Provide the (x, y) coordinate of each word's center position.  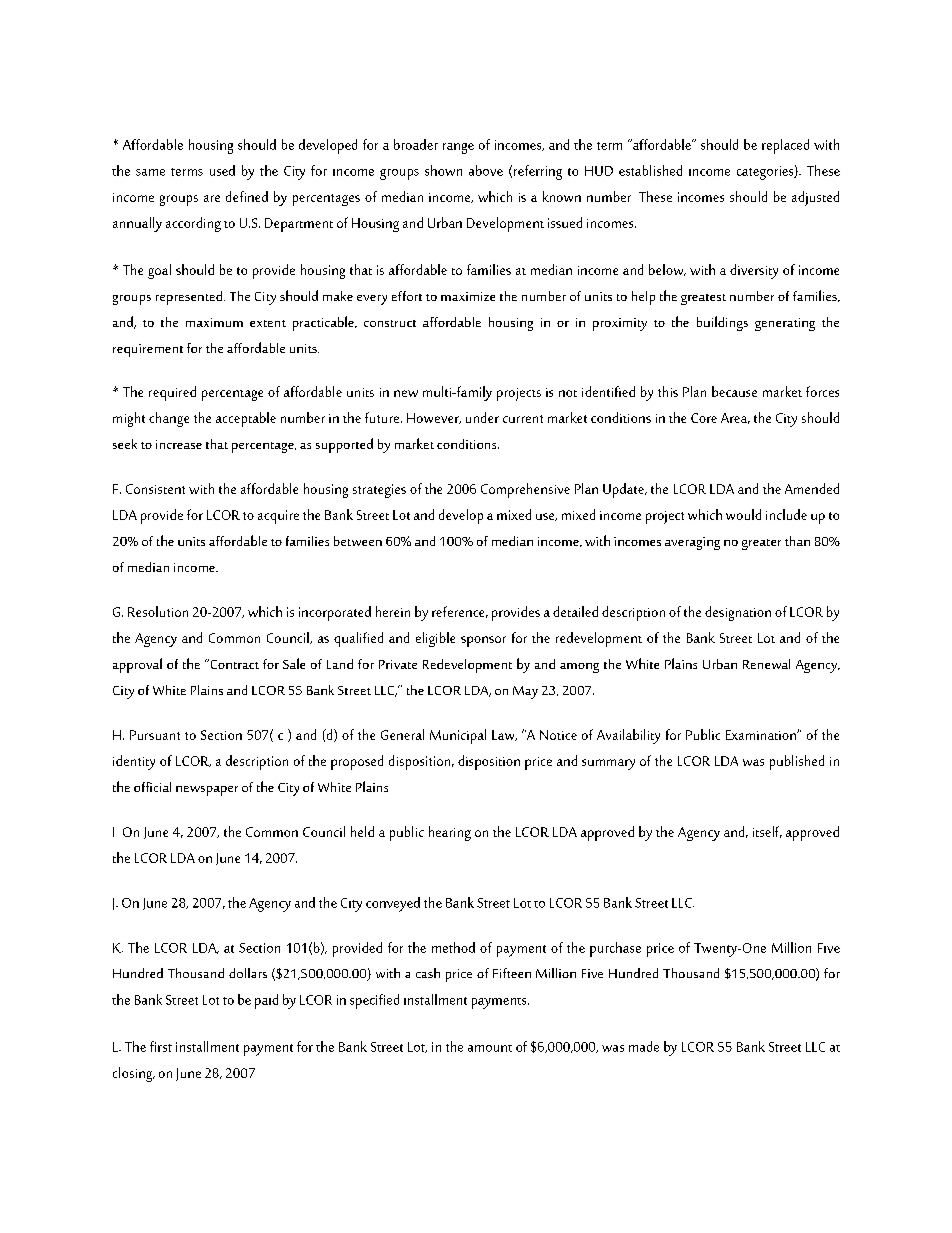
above (486, 170)
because (734, 391)
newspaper (207, 791)
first (161, 1046)
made (644, 1046)
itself (767, 832)
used (222, 170)
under (482, 417)
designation (738, 613)
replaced (785, 146)
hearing (450, 833)
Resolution (158, 611)
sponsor (483, 641)
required (172, 393)
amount (490, 1048)
